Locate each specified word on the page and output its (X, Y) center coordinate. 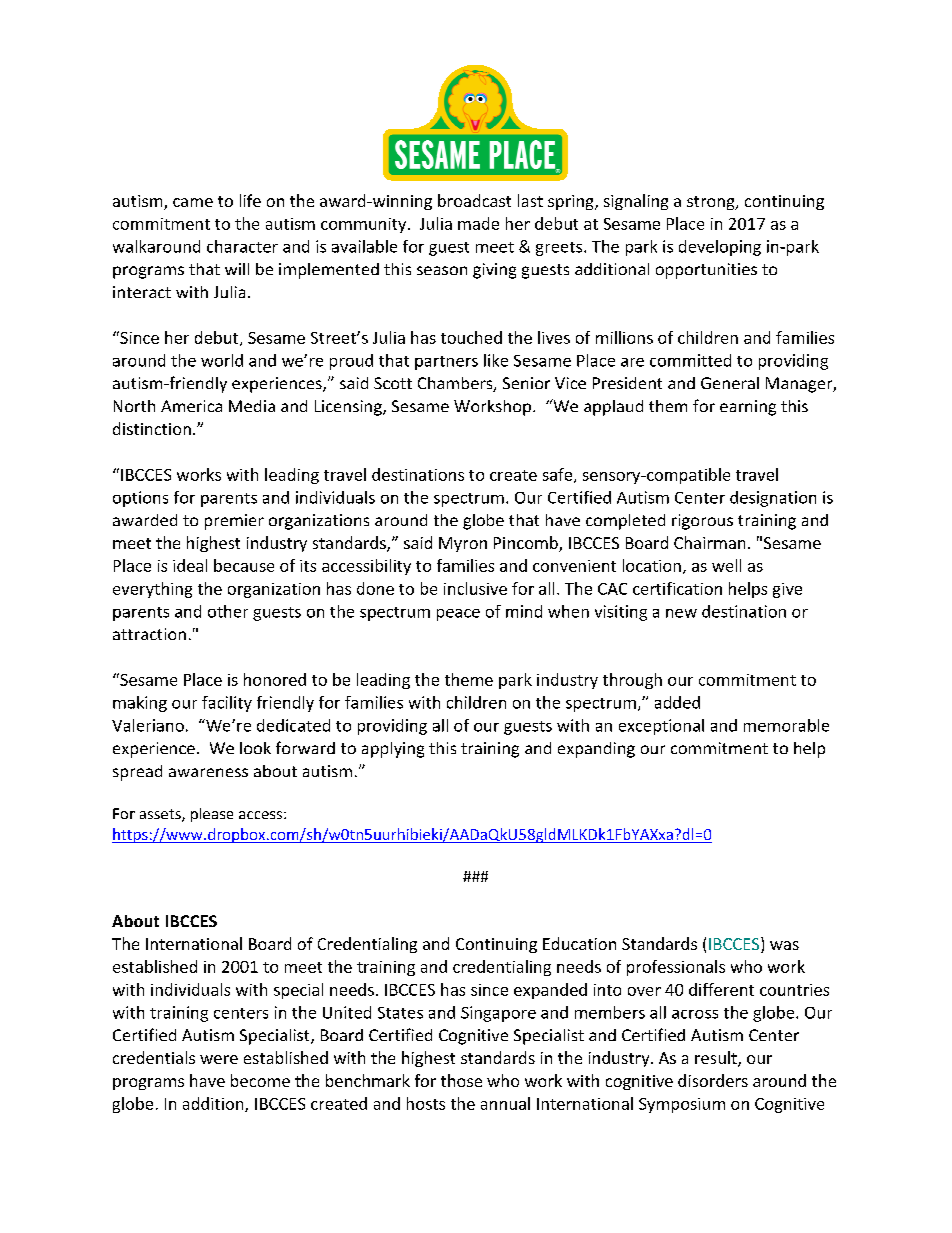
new (681, 613)
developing (720, 248)
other (228, 611)
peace (458, 615)
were (219, 1059)
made (478, 223)
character (242, 246)
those (461, 1080)
